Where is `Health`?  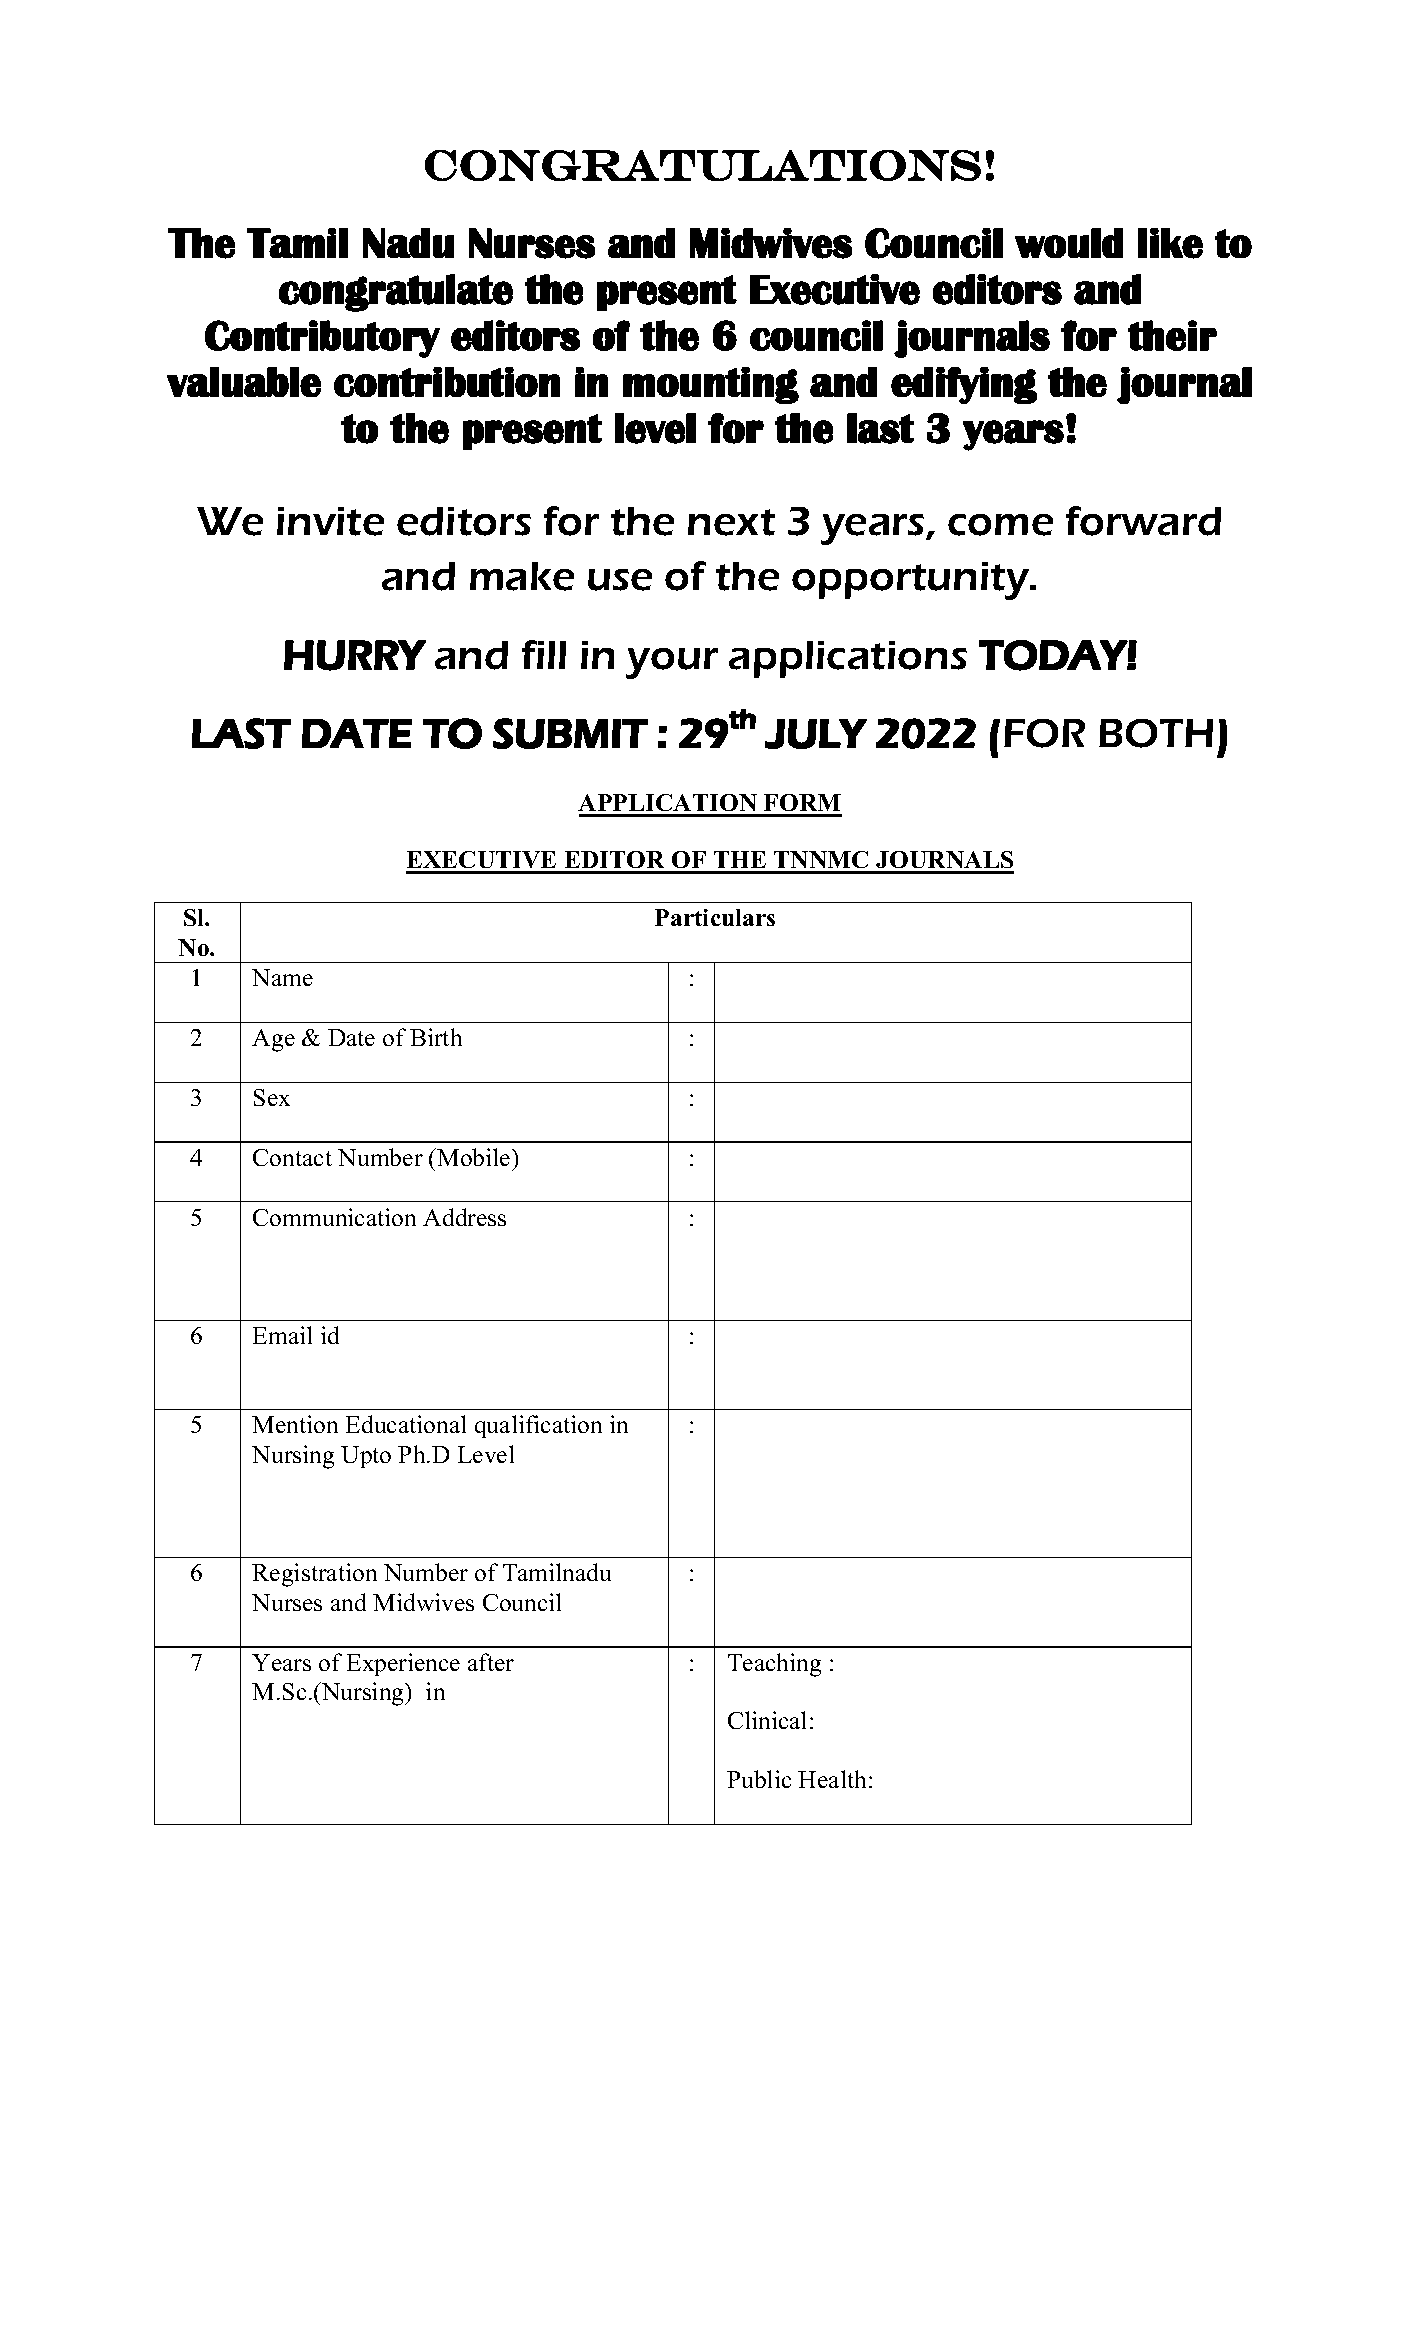
Health is located at coordinates (832, 1779).
